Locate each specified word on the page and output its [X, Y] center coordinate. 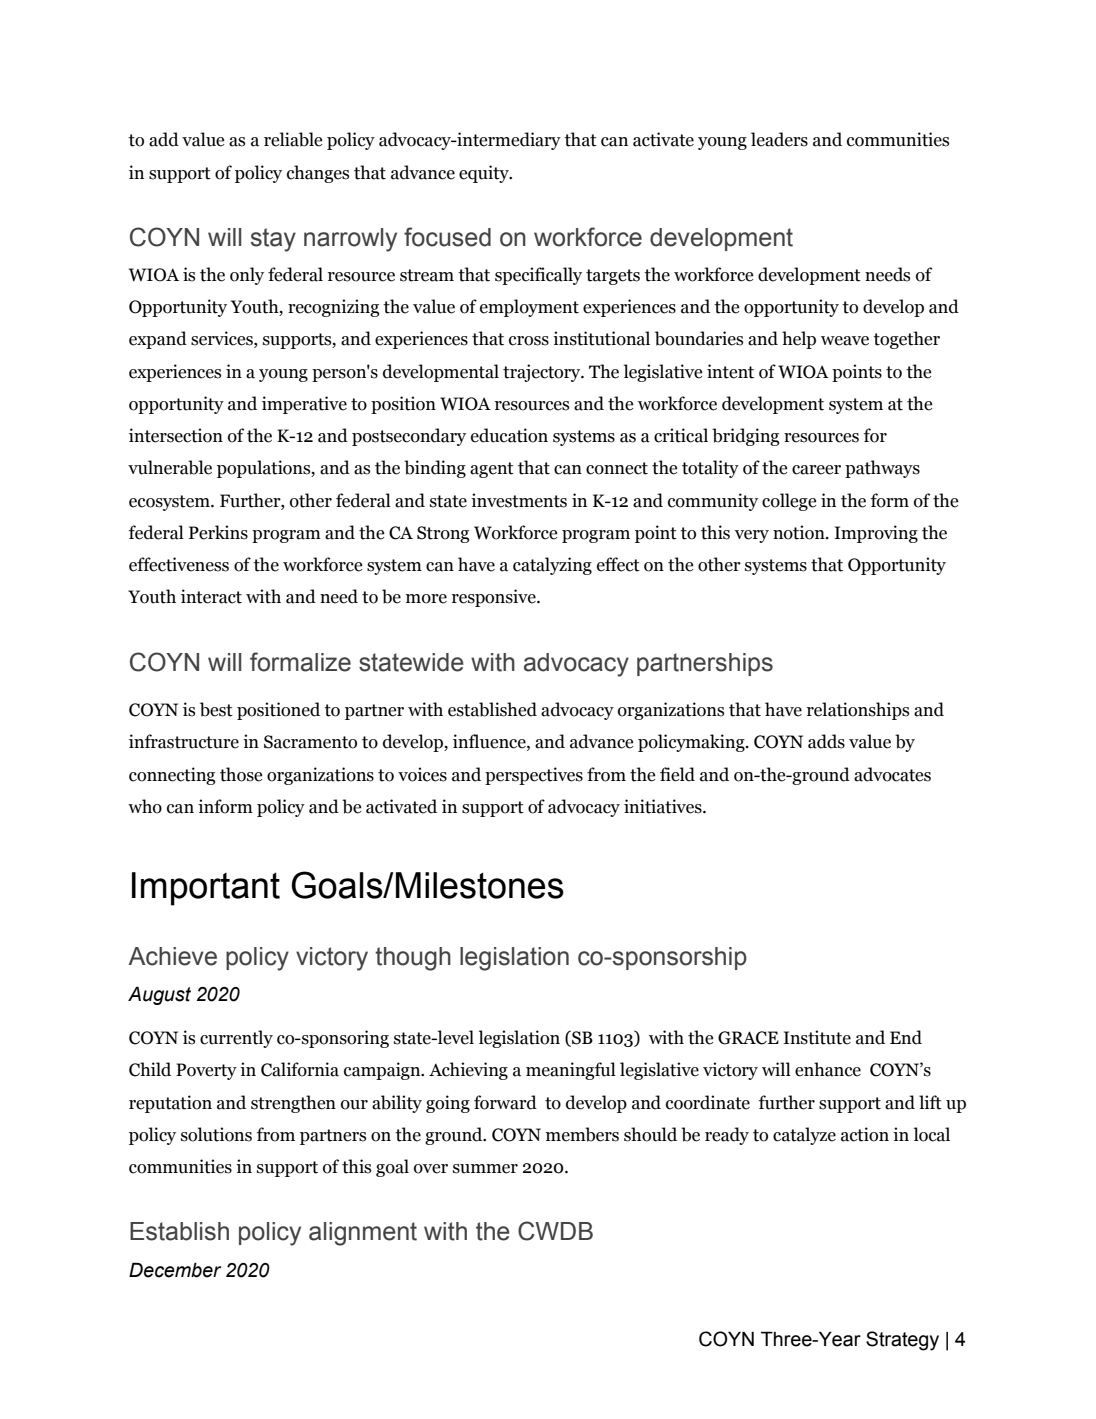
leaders [779, 139]
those [241, 774]
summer [485, 1169]
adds [826, 741]
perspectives [534, 776]
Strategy [902, 1341]
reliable [293, 139]
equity [485, 174]
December [175, 1270]
